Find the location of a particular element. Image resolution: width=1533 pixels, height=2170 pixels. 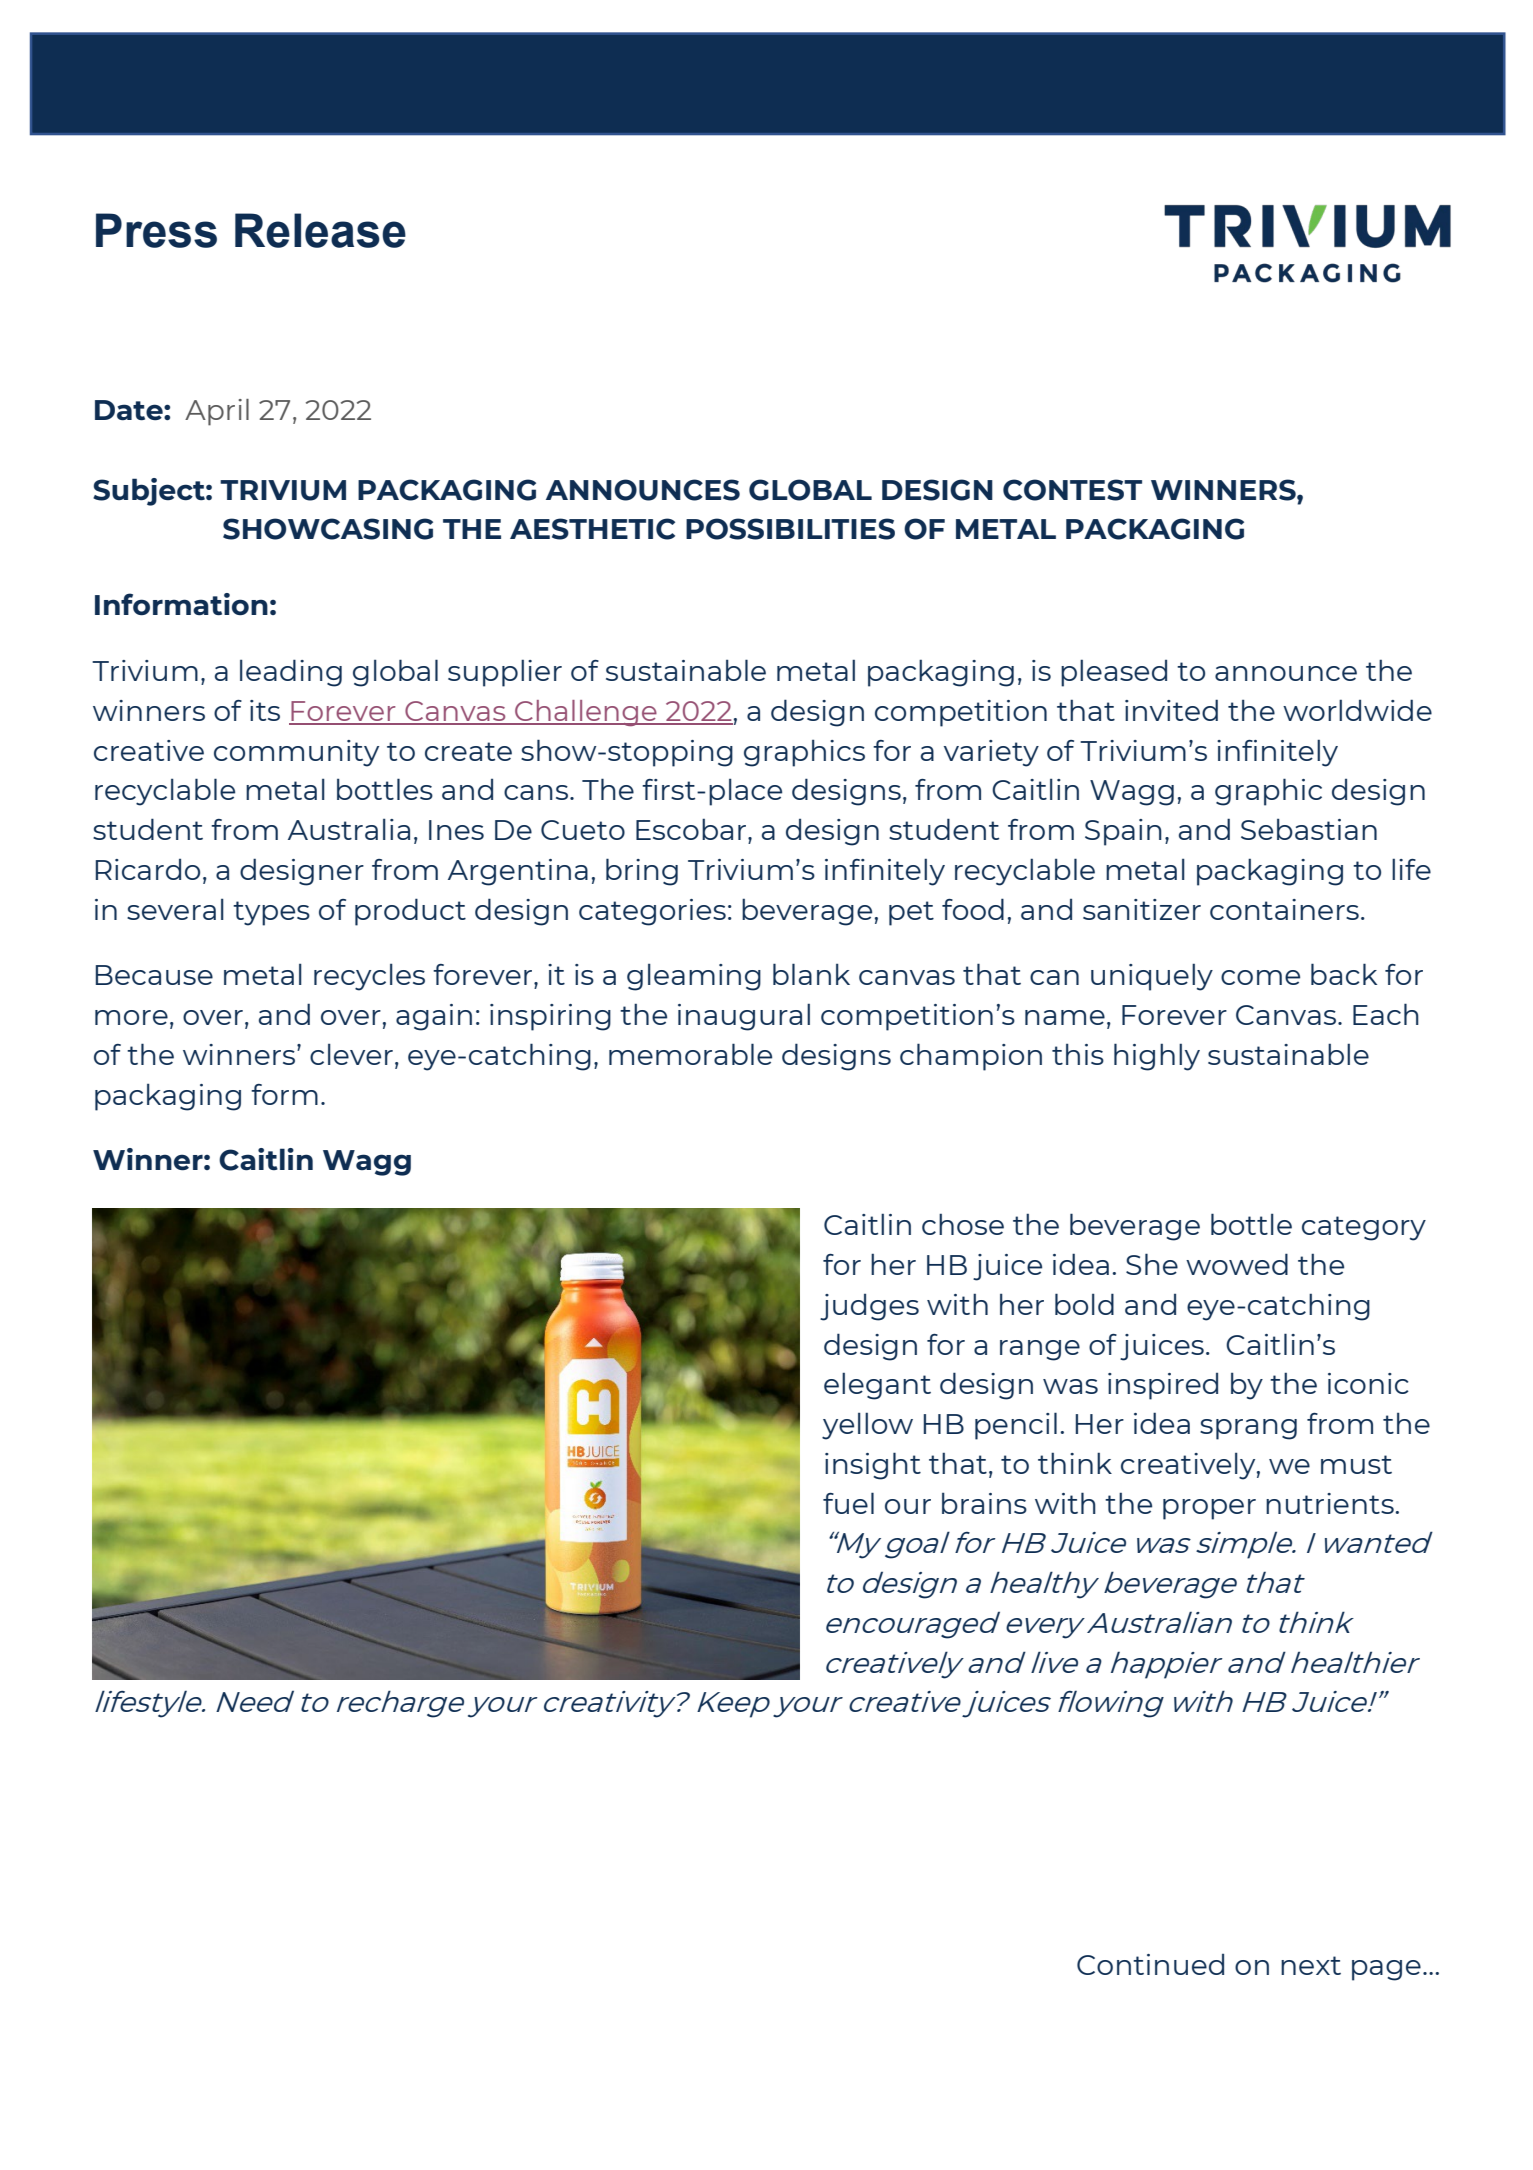

Escobar is located at coordinates (692, 829).
